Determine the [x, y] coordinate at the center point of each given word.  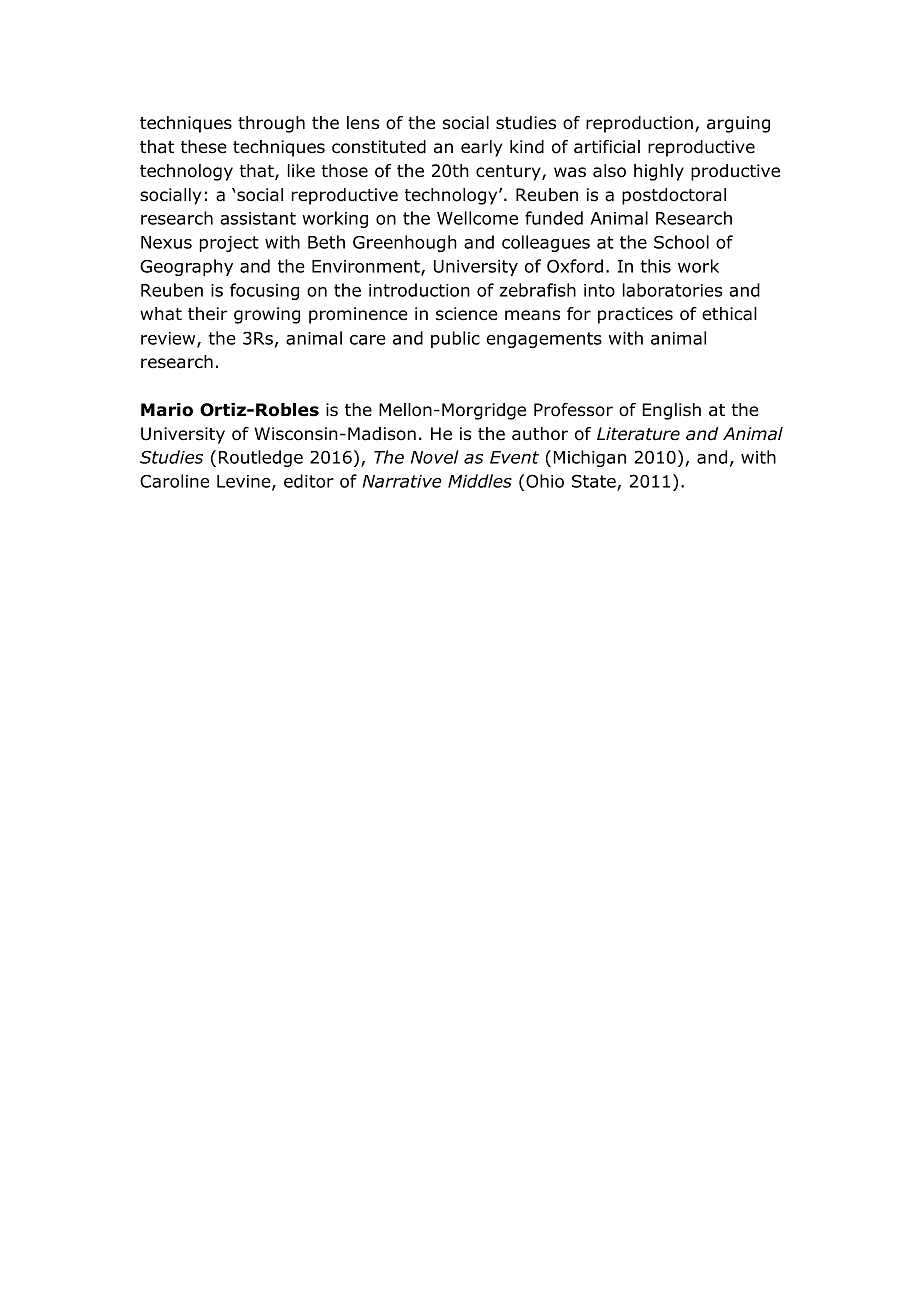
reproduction [639, 124]
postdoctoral [674, 196]
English [671, 411]
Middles [480, 481]
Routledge [261, 458]
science [466, 314]
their [208, 314]
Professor [573, 410]
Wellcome [477, 218]
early [481, 148]
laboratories [672, 290]
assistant [258, 218]
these [204, 147]
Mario [167, 410]
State [595, 483]
